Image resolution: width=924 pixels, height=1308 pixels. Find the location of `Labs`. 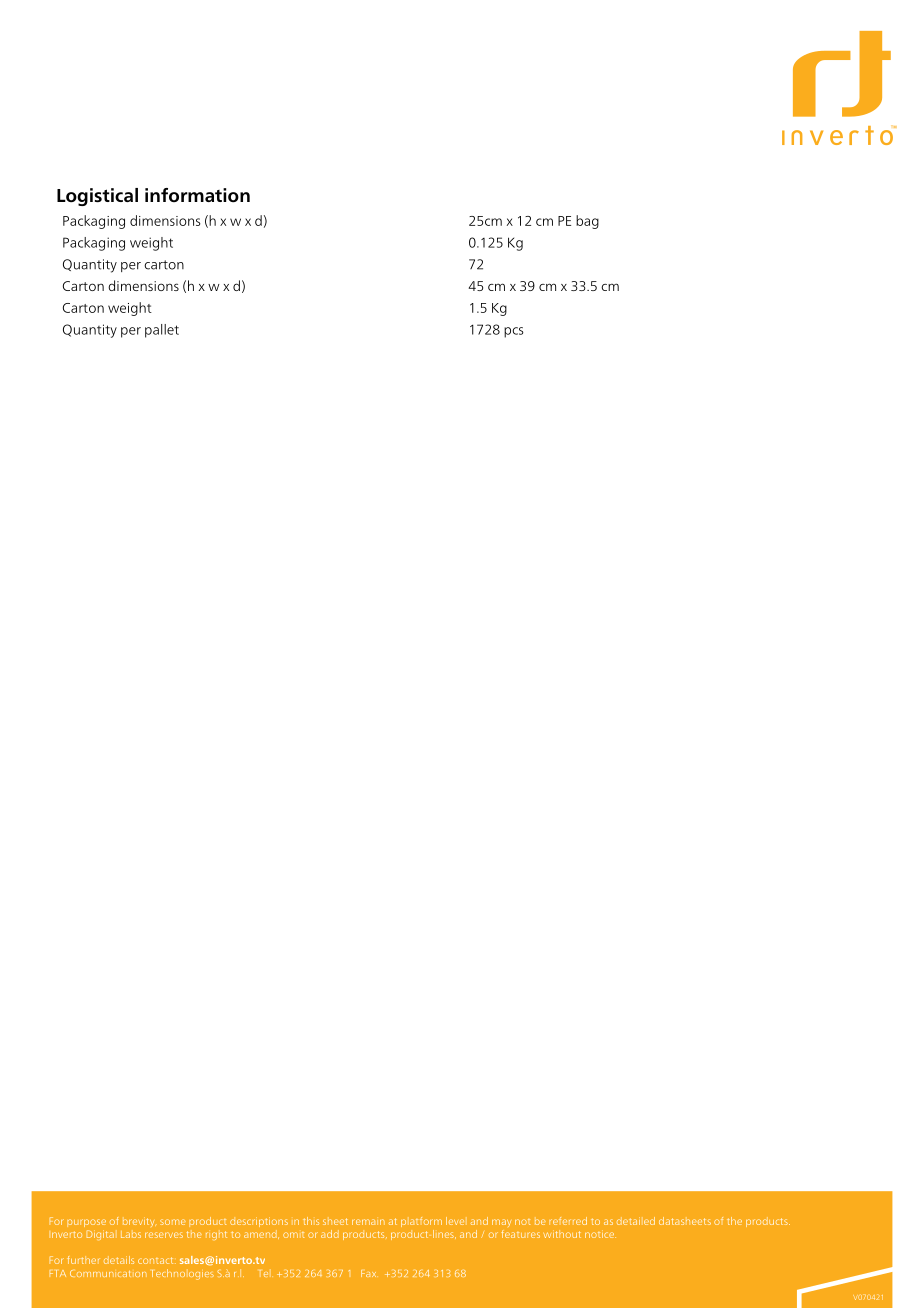

Labs is located at coordinates (131, 1234).
